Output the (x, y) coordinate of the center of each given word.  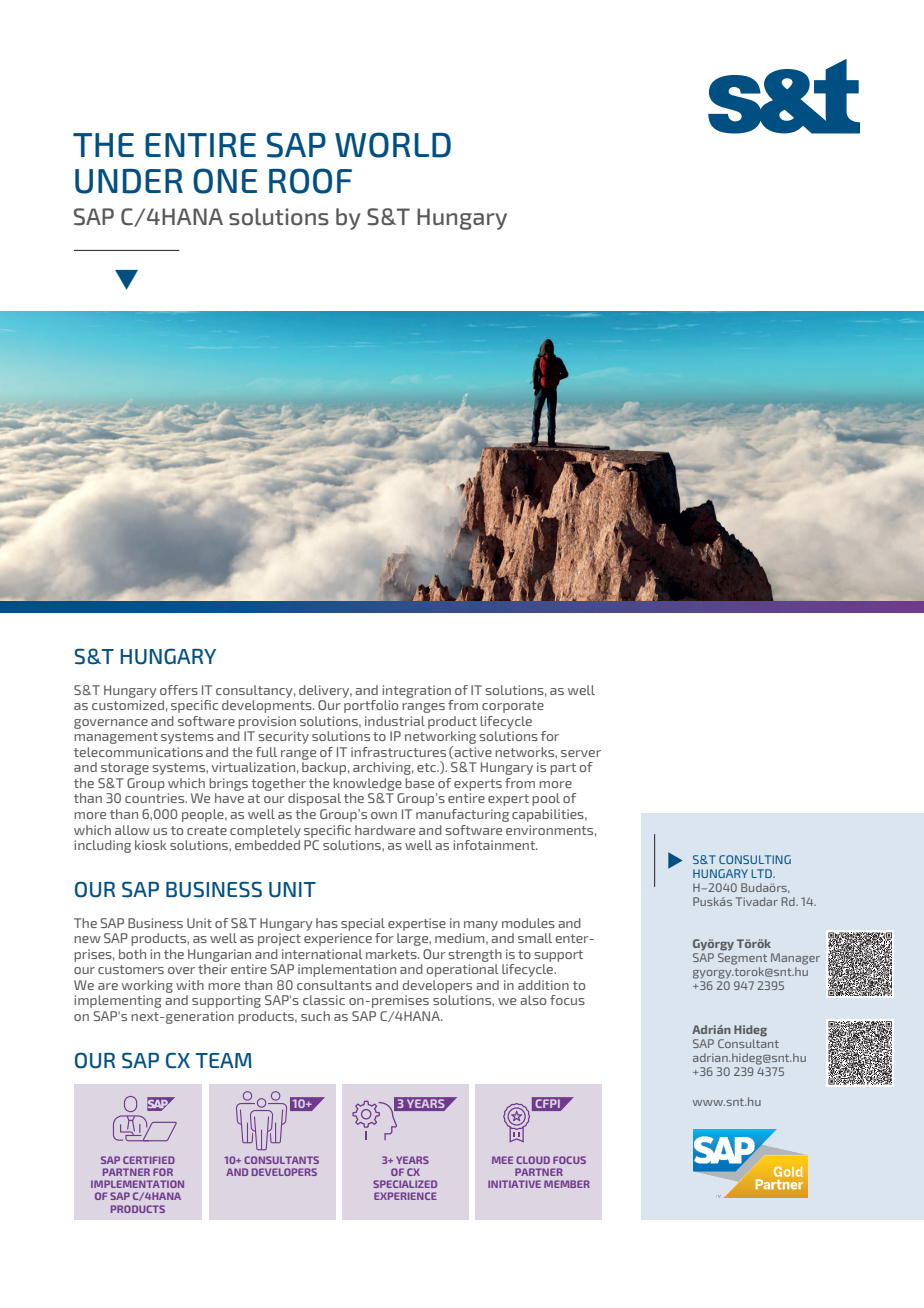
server (581, 753)
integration (417, 691)
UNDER (129, 181)
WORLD (393, 145)
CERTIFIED (149, 1160)
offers (179, 690)
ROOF (310, 181)
